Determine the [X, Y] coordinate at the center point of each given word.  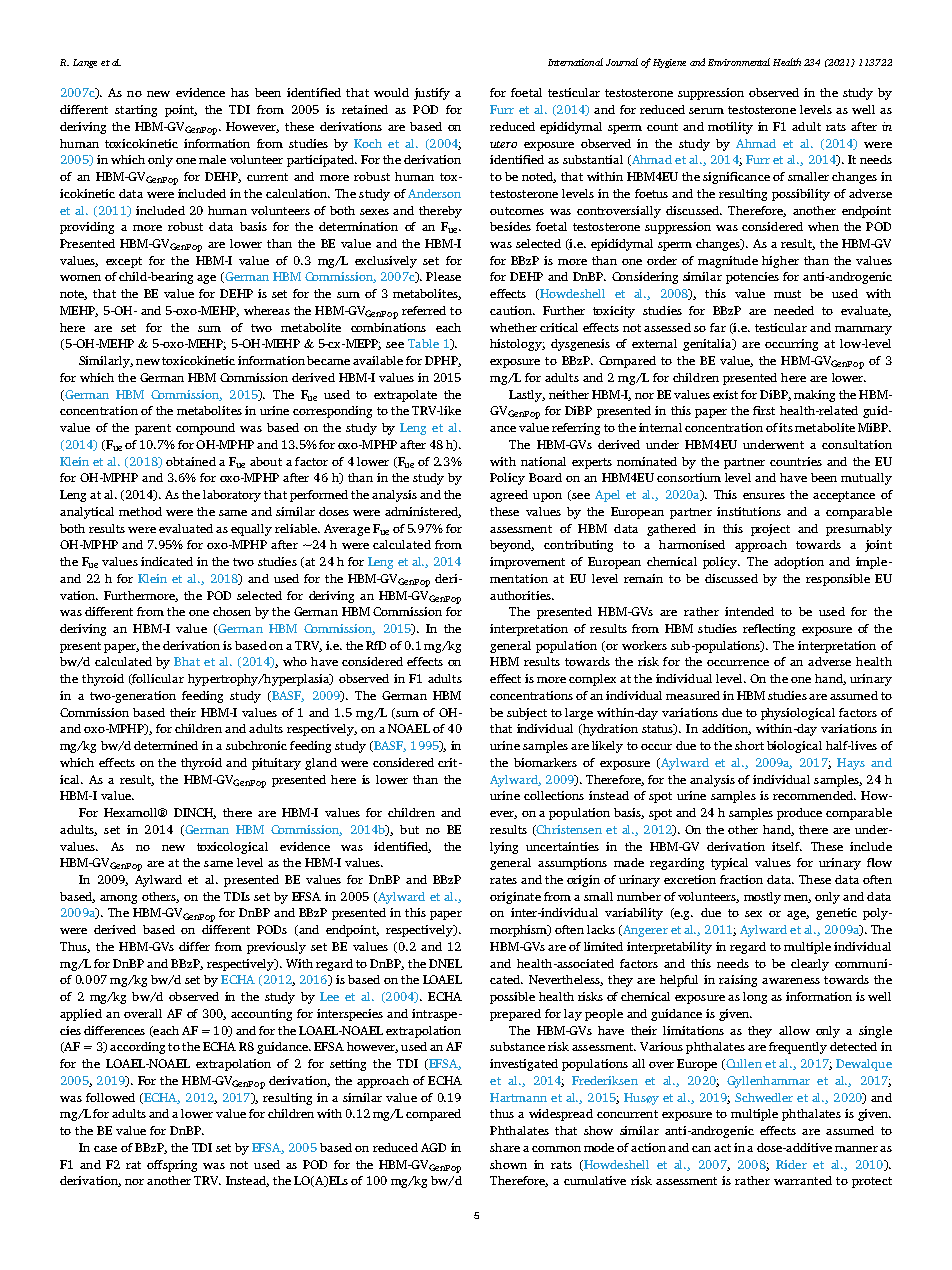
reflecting [769, 630]
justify [432, 94]
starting [136, 111]
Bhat [187, 661]
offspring [172, 1166]
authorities [521, 595]
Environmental [739, 62]
